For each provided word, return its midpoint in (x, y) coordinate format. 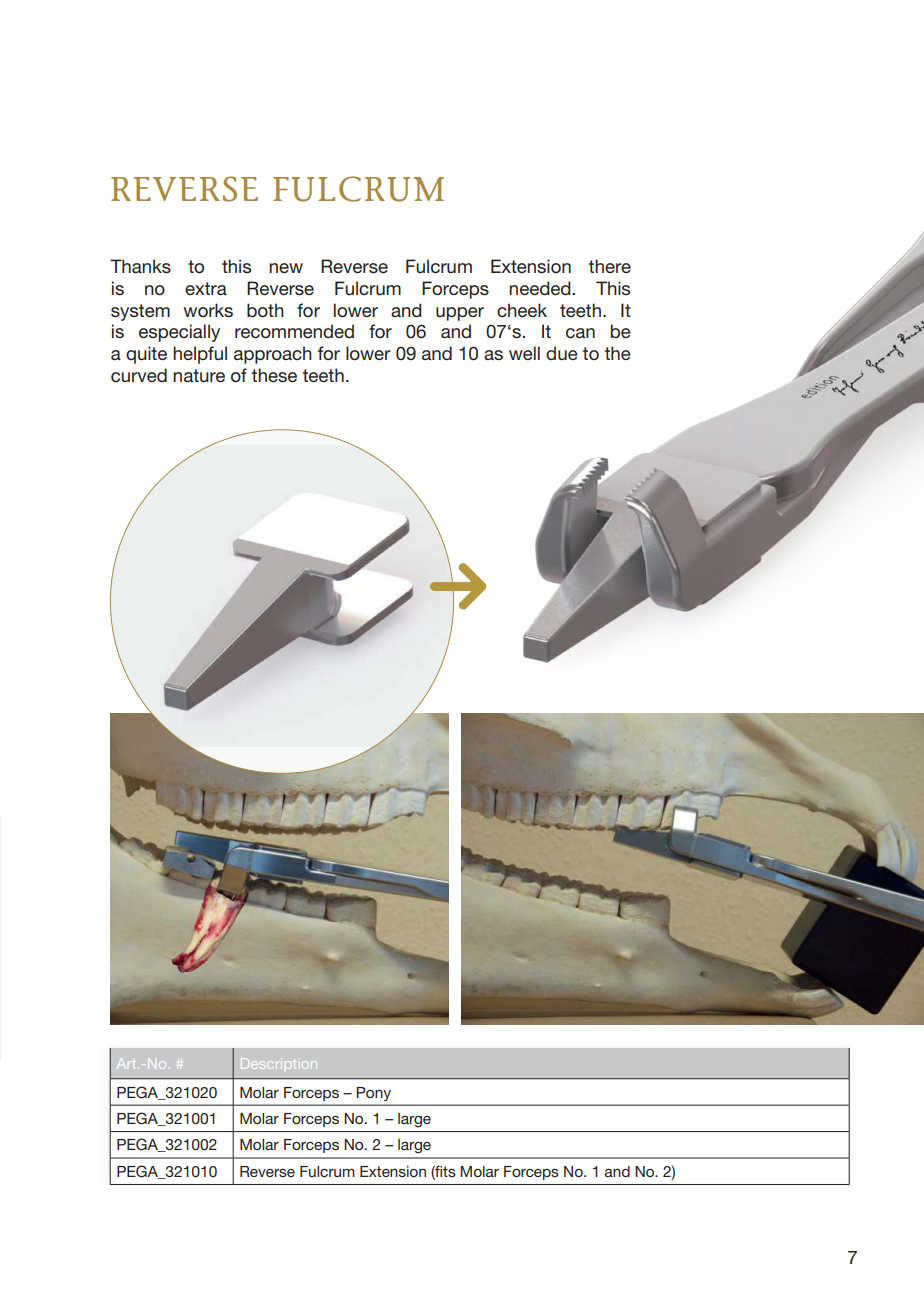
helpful (200, 355)
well (524, 353)
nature (199, 376)
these (274, 375)
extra (206, 288)
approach (273, 355)
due (562, 353)
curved (139, 375)
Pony (373, 1094)
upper (460, 314)
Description (279, 1063)
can (580, 333)
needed (541, 288)
